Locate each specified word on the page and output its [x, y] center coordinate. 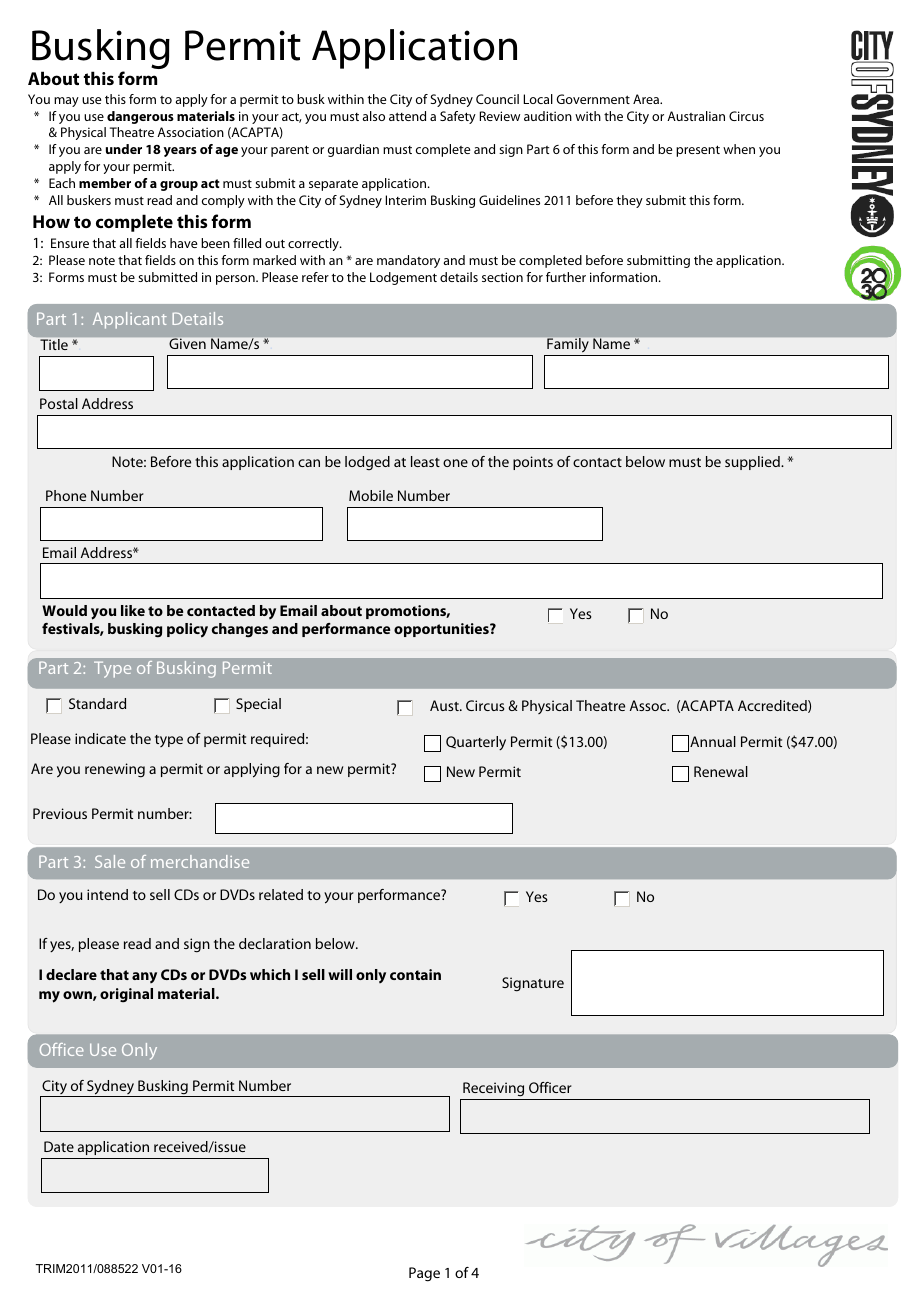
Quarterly [476, 743]
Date [59, 1146]
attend [407, 116]
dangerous [140, 117]
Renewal [721, 771]
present [698, 151]
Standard [97, 703]
